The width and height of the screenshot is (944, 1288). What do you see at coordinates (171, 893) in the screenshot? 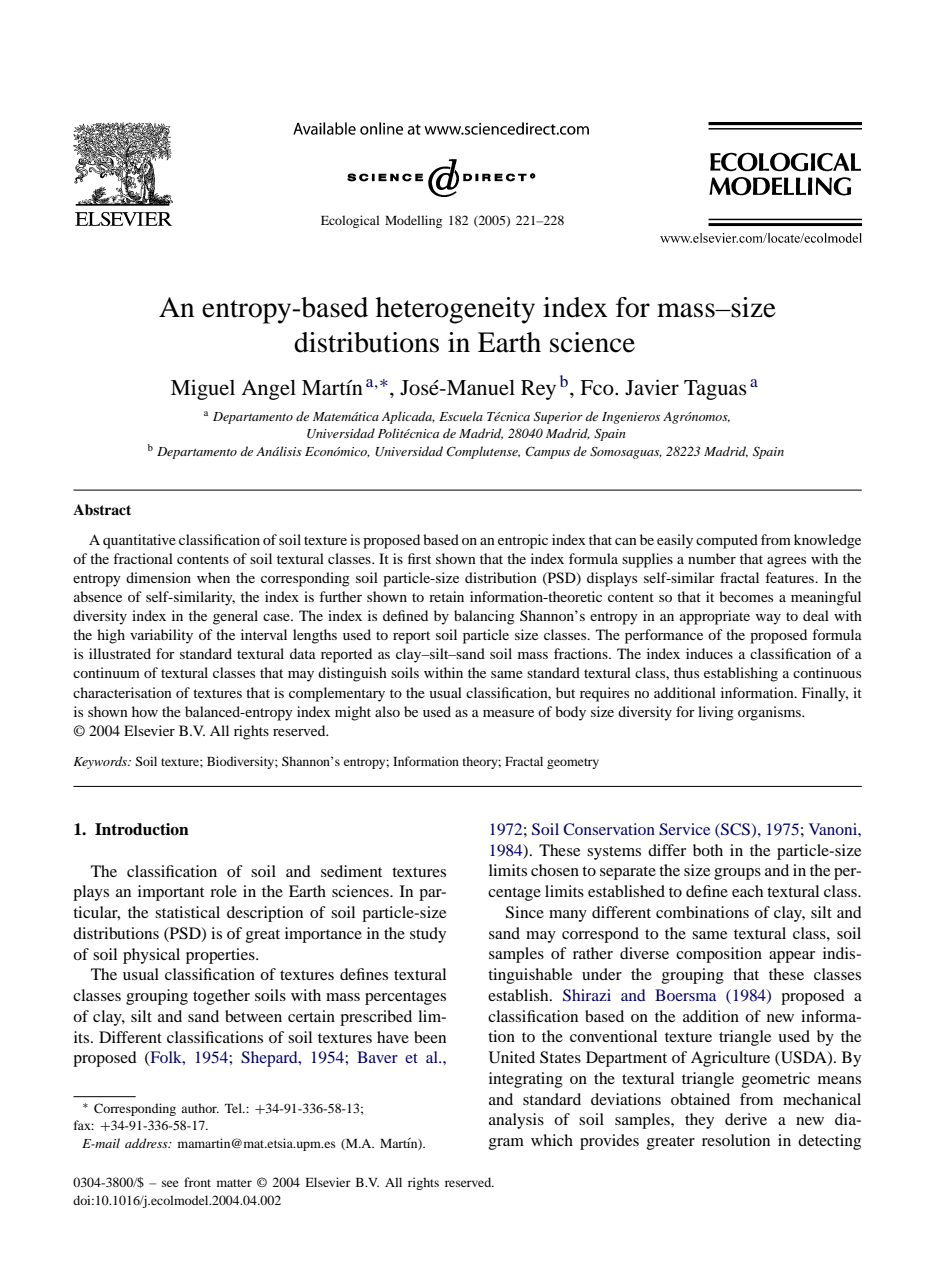
I see `important` at bounding box center [171, 893].
